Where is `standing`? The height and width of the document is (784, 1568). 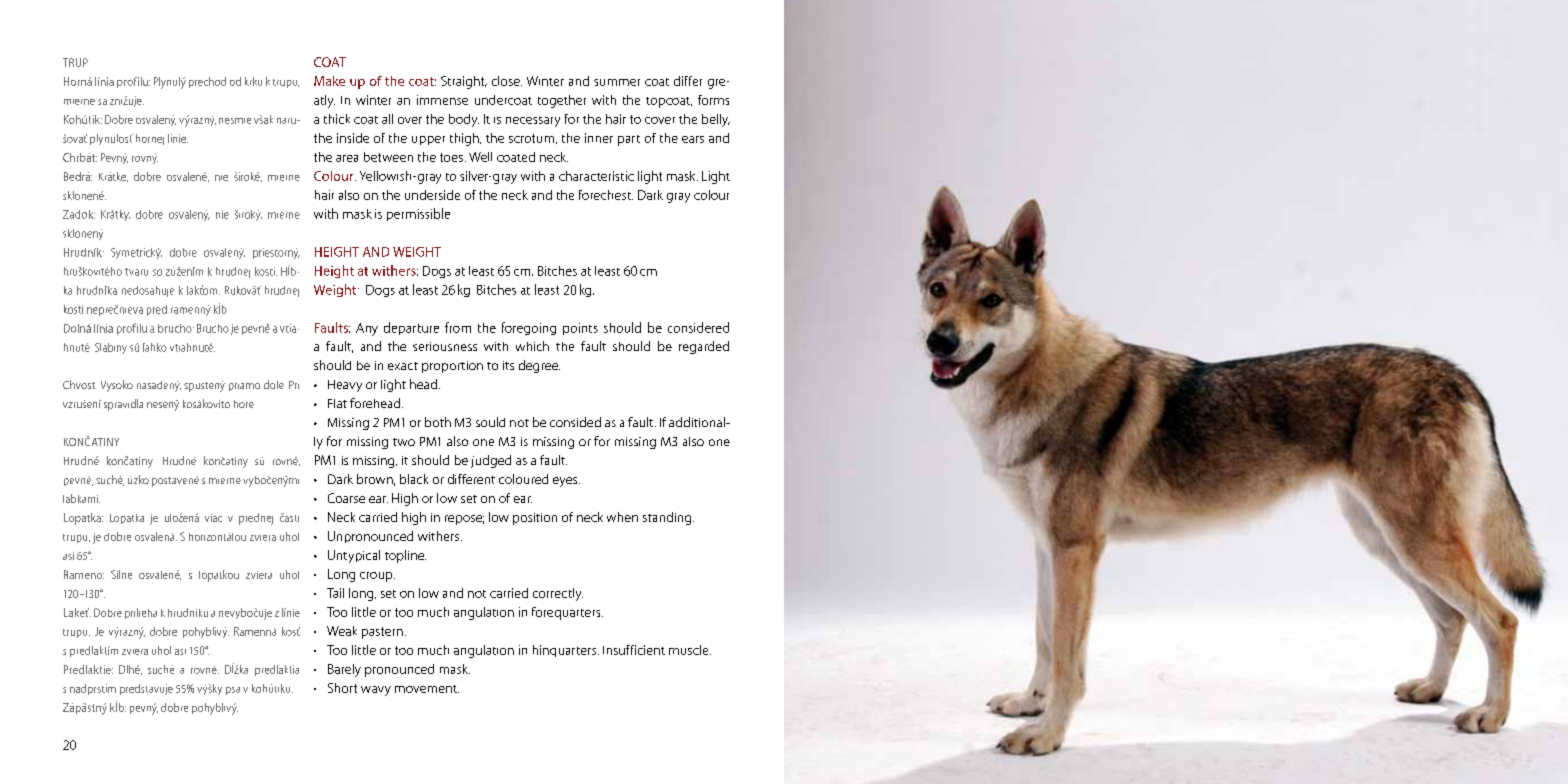
standing is located at coordinates (668, 518).
